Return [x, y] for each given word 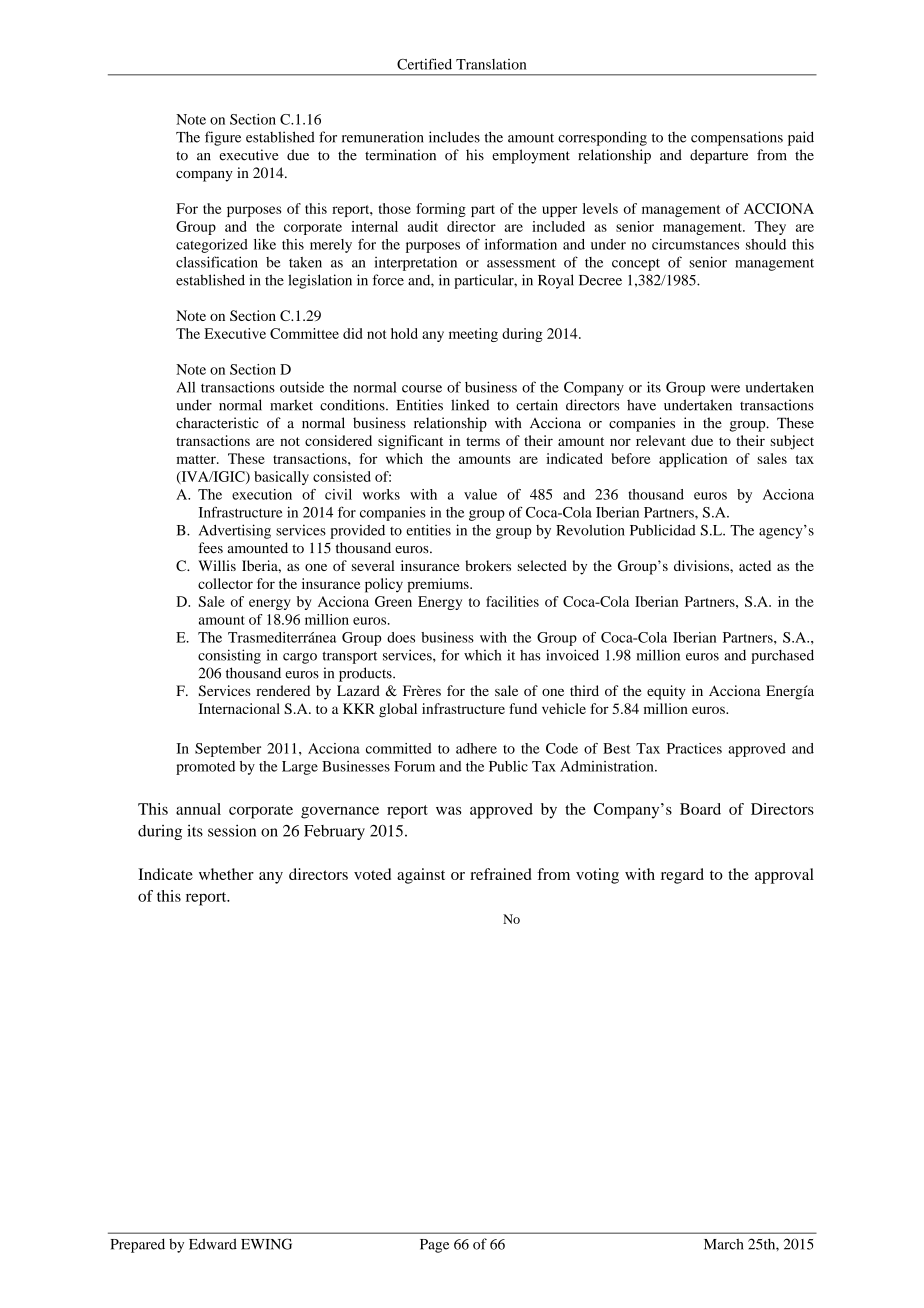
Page [434, 1246]
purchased [782, 657]
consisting [229, 656]
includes [454, 137]
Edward [213, 1244]
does [401, 637]
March [724, 1244]
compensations [737, 138]
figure [223, 138]
